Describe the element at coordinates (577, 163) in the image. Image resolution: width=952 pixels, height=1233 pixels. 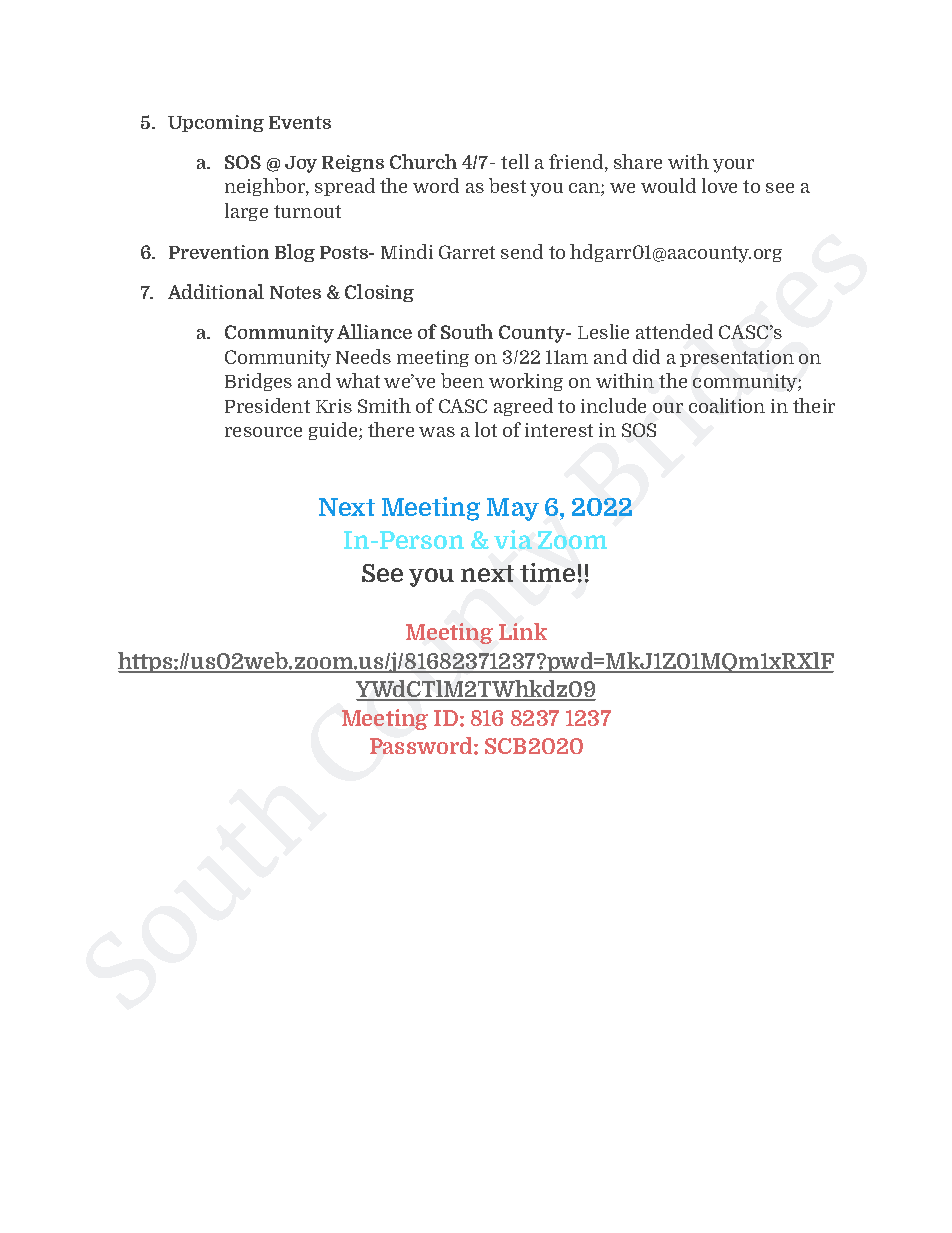
I see `friend` at that location.
